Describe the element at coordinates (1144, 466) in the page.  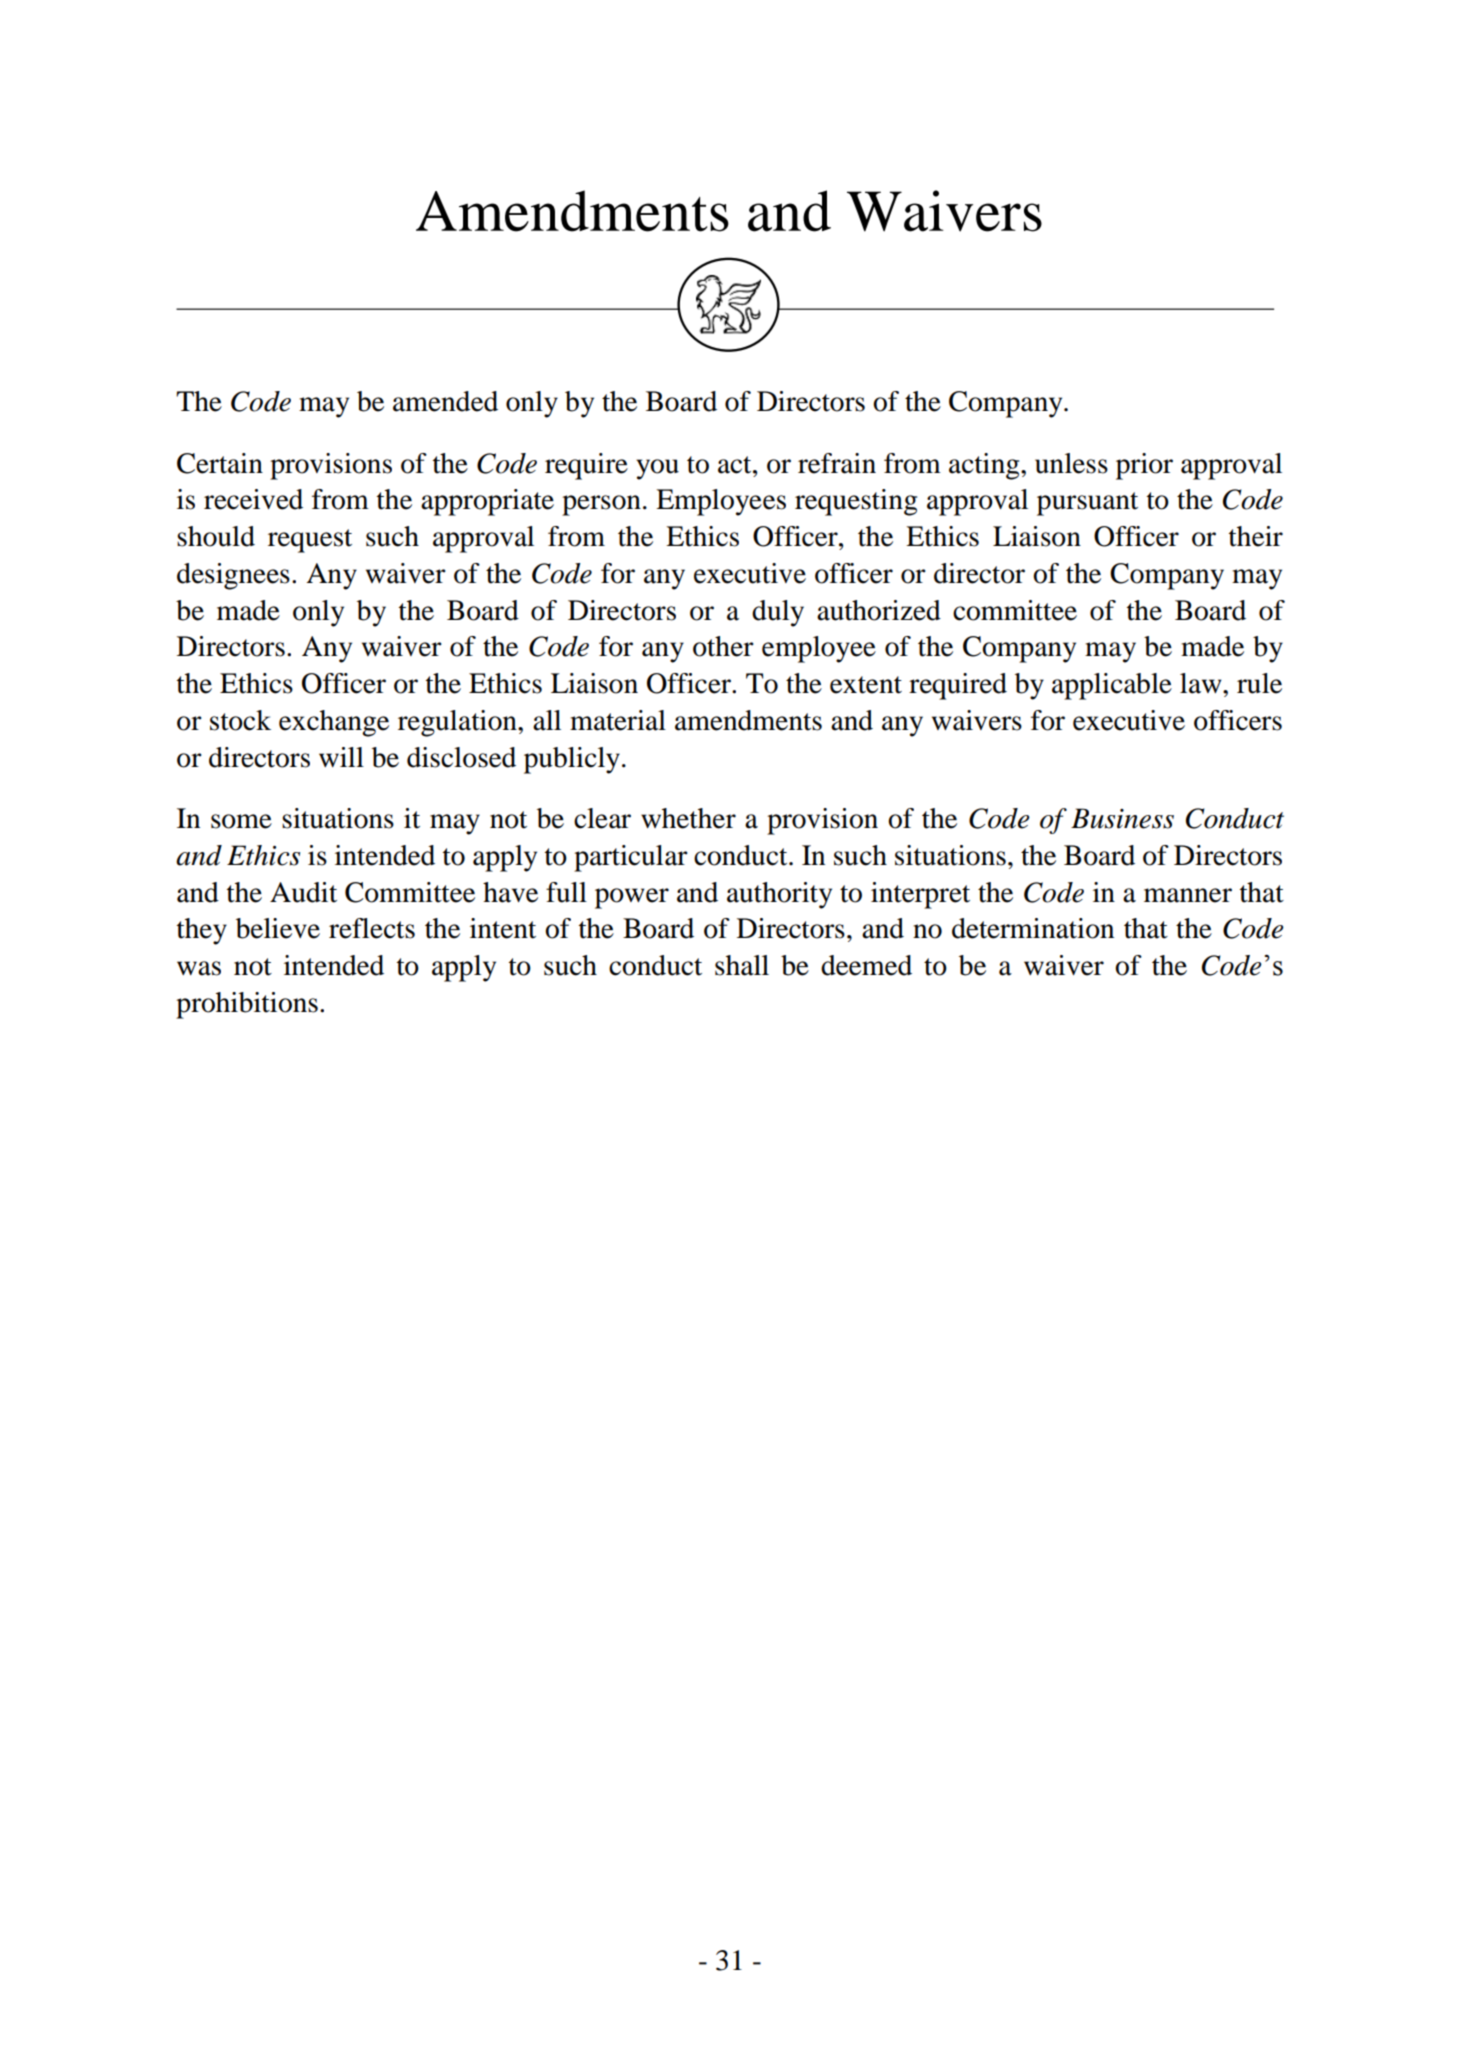
I see `prior` at that location.
